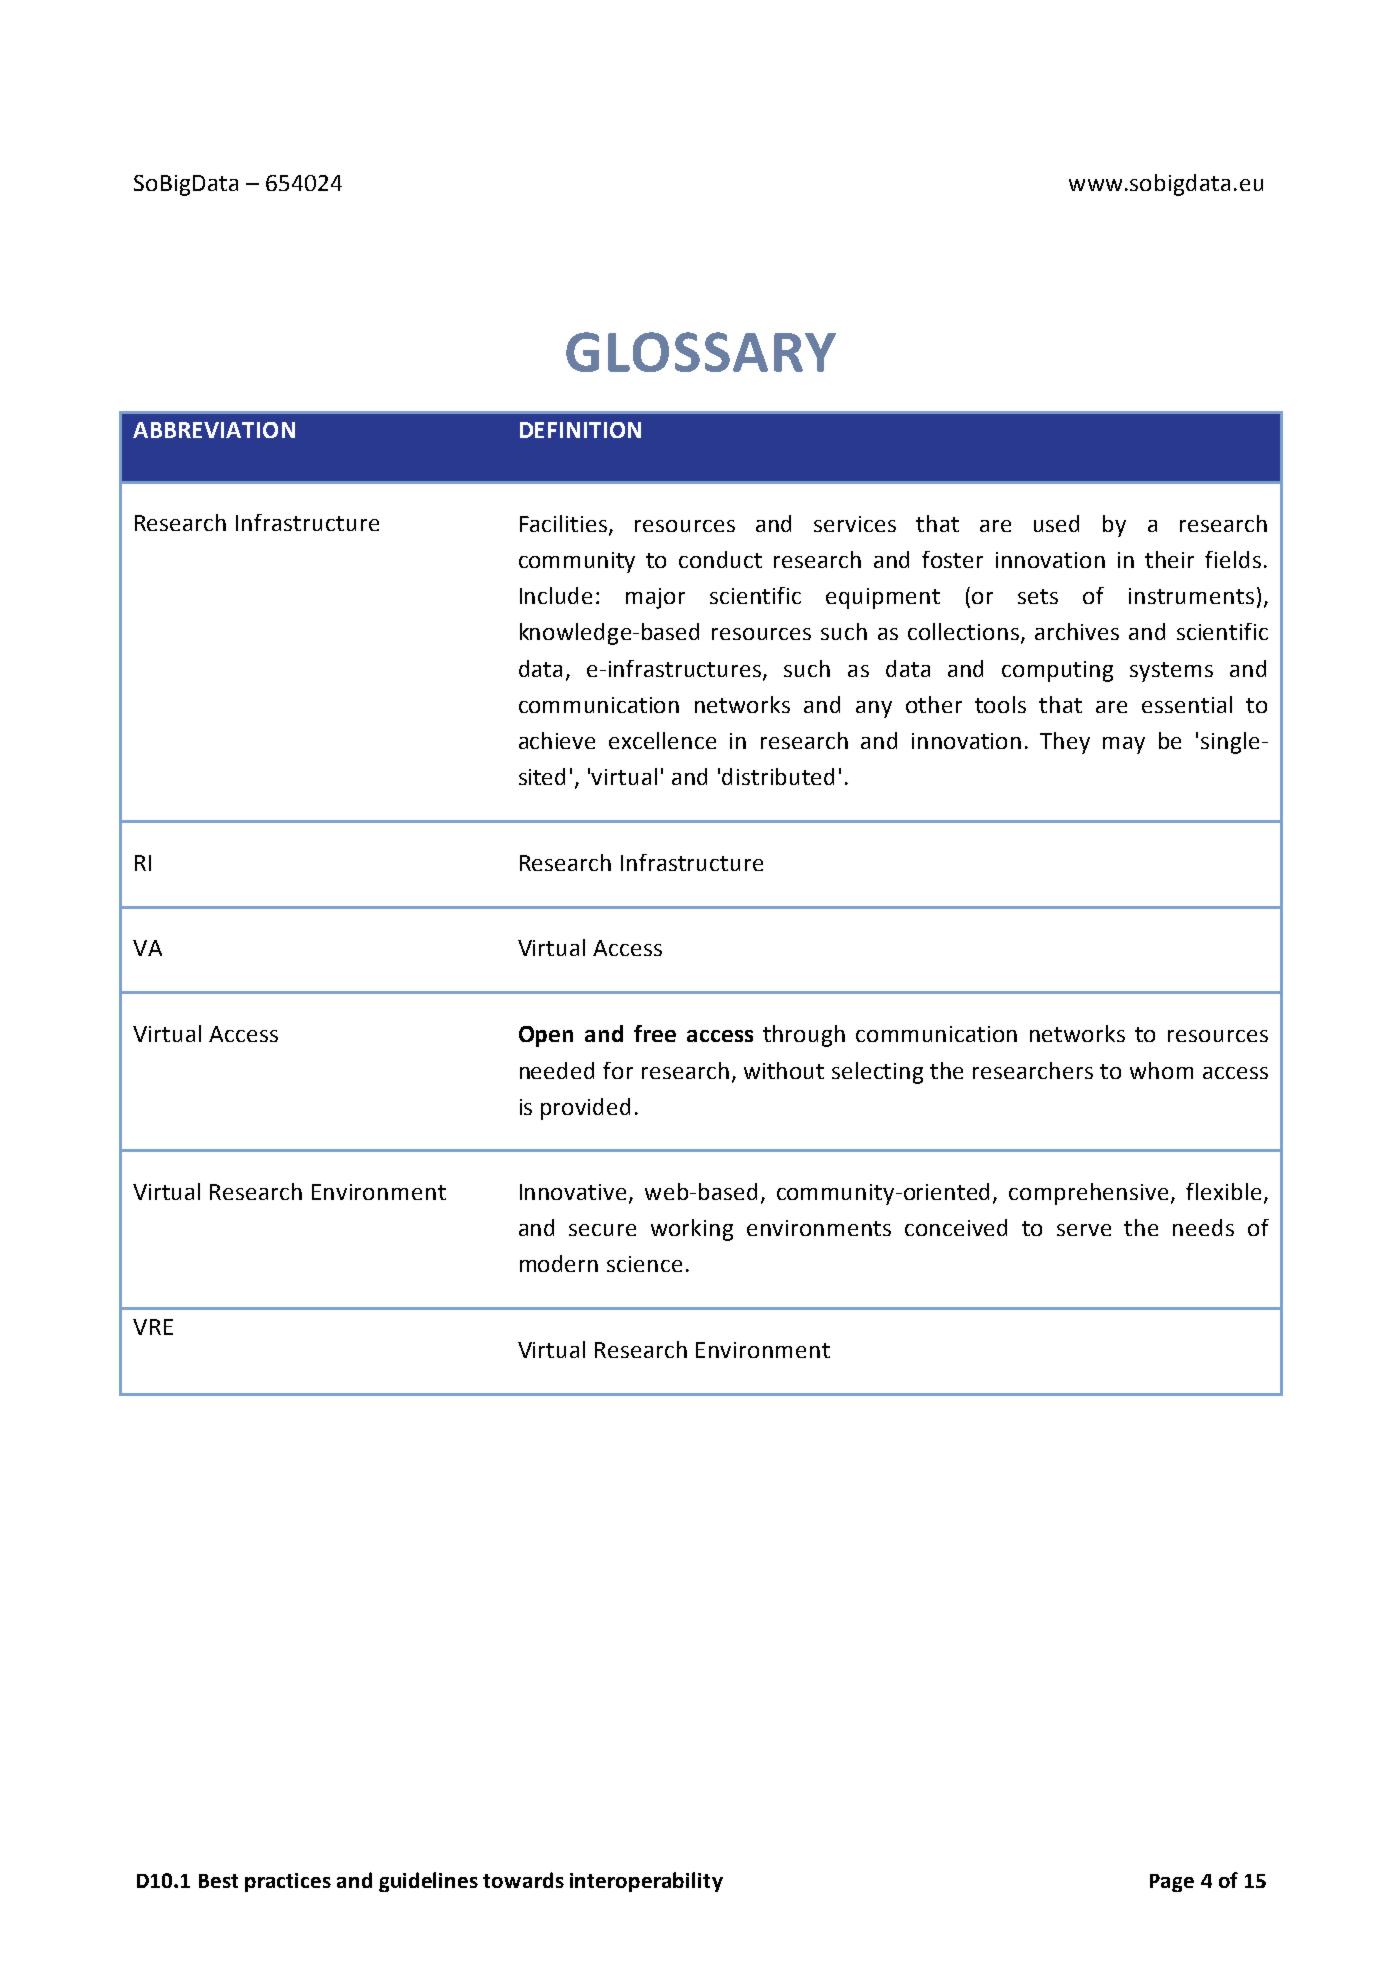 The height and width of the document is (1978, 1398). I want to click on VRE, so click(153, 1327).
